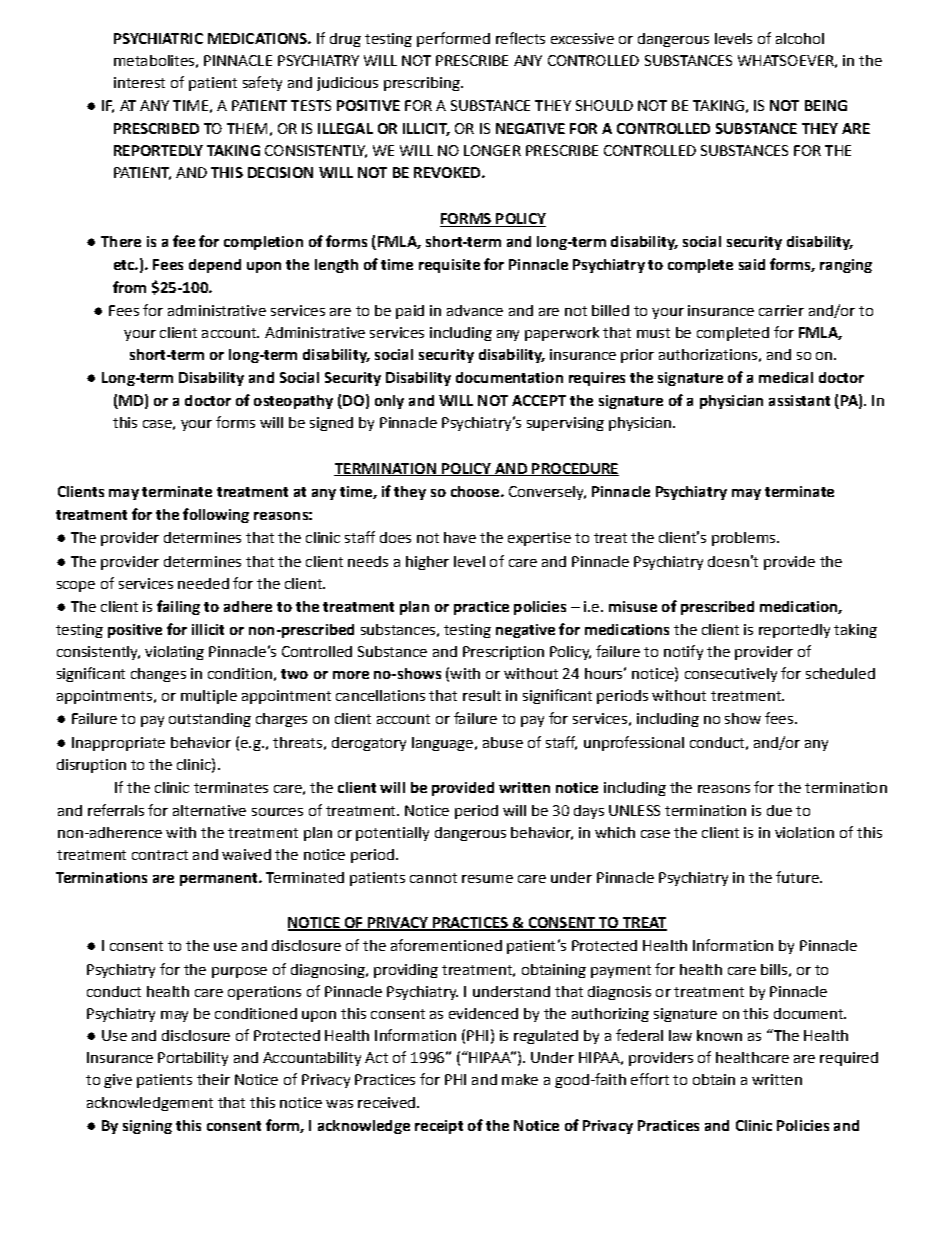  What do you see at coordinates (439, 1127) in the screenshot?
I see `receipt` at bounding box center [439, 1127].
